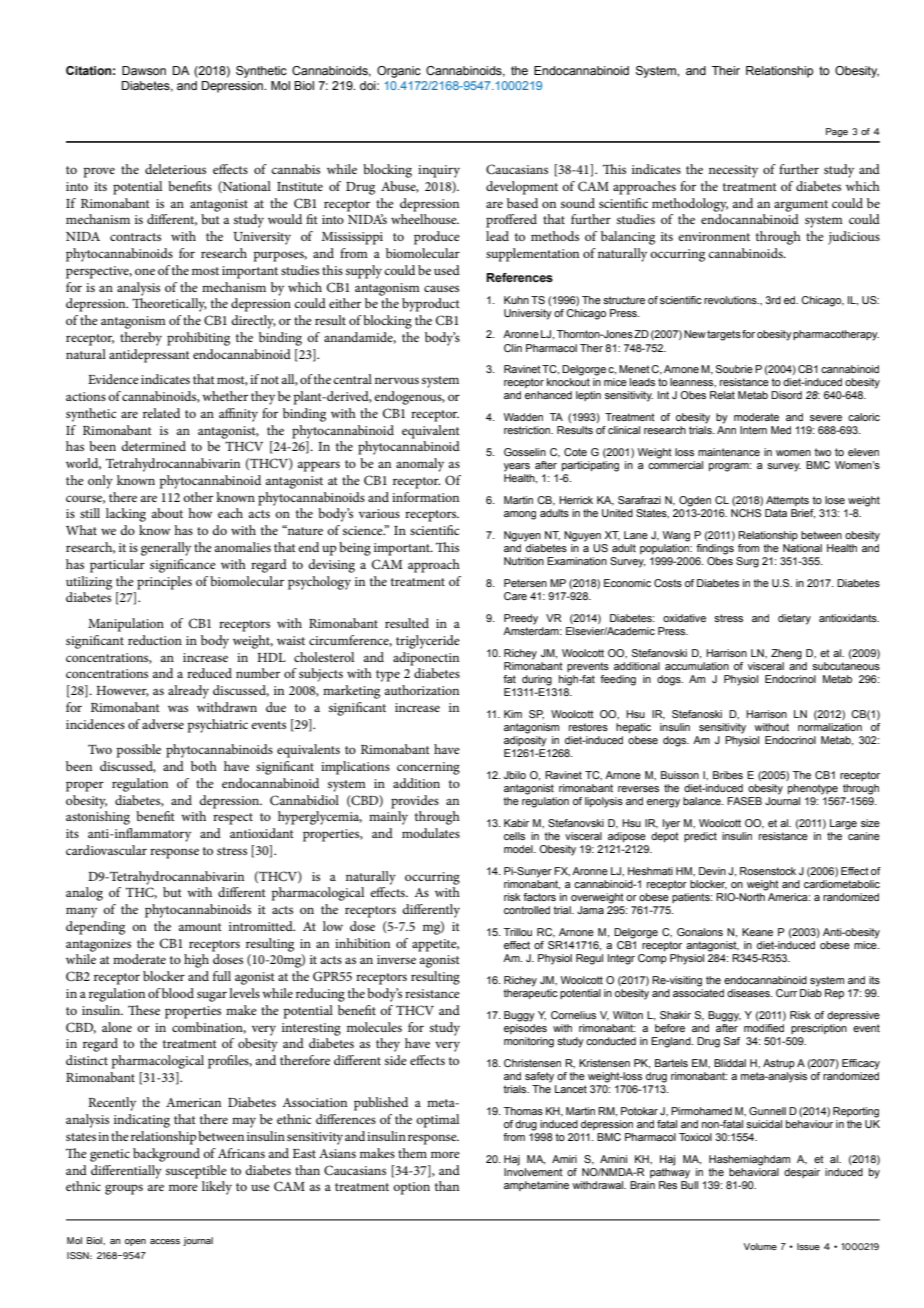 This screenshot has width=924, height=1308. Describe the element at coordinates (517, 467) in the screenshot. I see `years` at that location.
